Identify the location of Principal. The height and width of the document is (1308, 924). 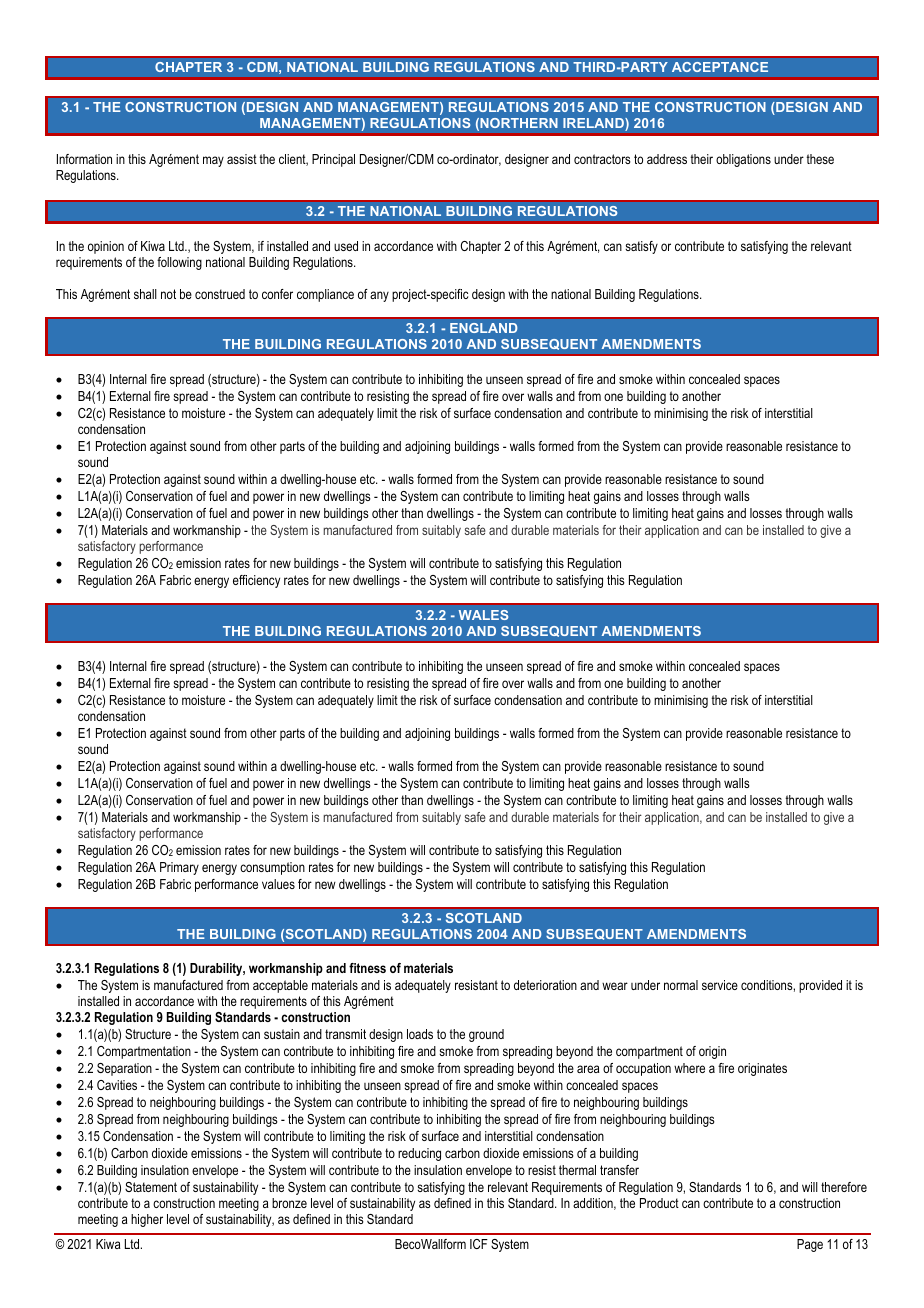
(333, 160).
